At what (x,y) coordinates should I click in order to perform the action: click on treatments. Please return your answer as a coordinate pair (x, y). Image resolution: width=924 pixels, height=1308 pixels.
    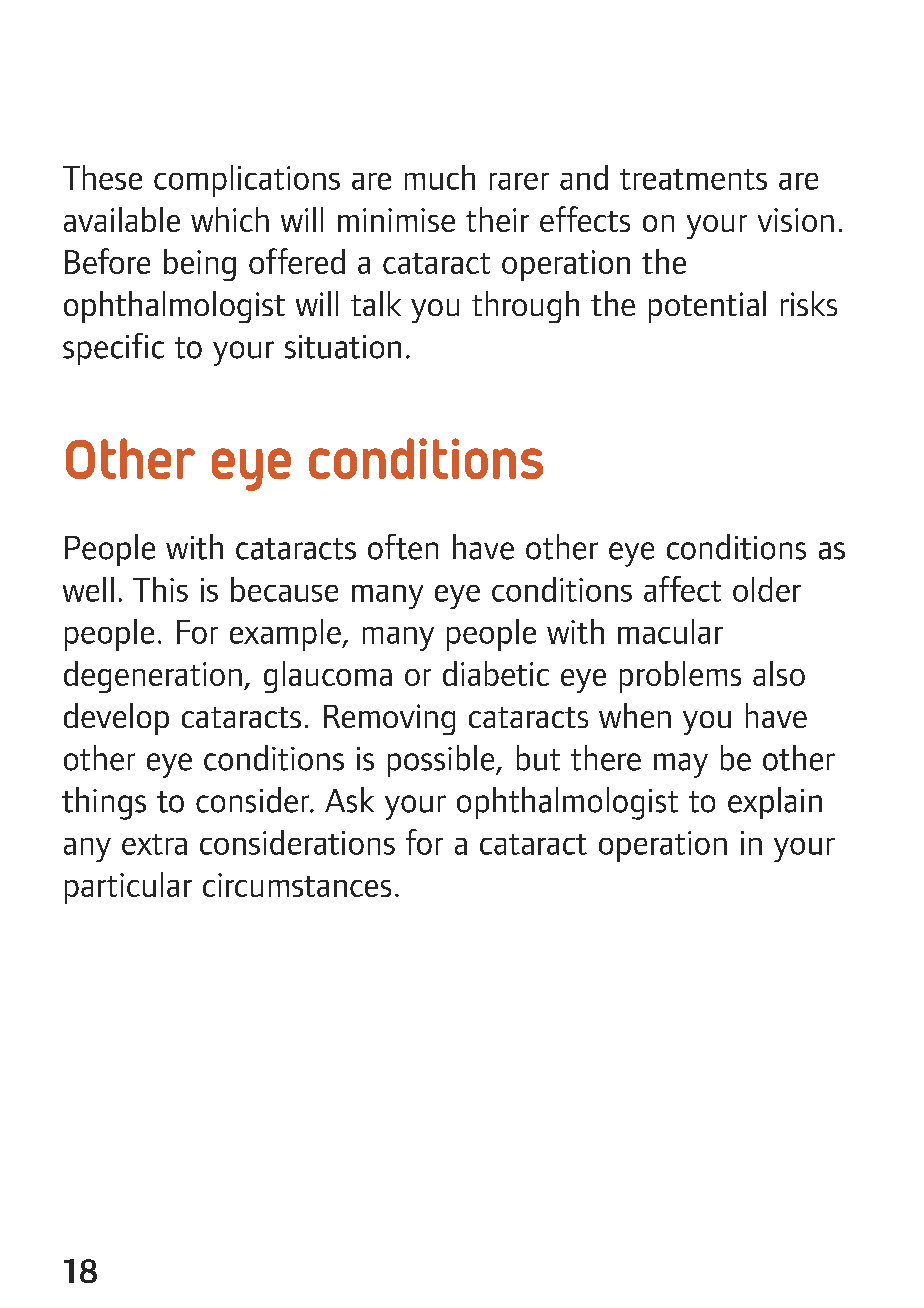
    Looking at the image, I should click on (693, 179).
